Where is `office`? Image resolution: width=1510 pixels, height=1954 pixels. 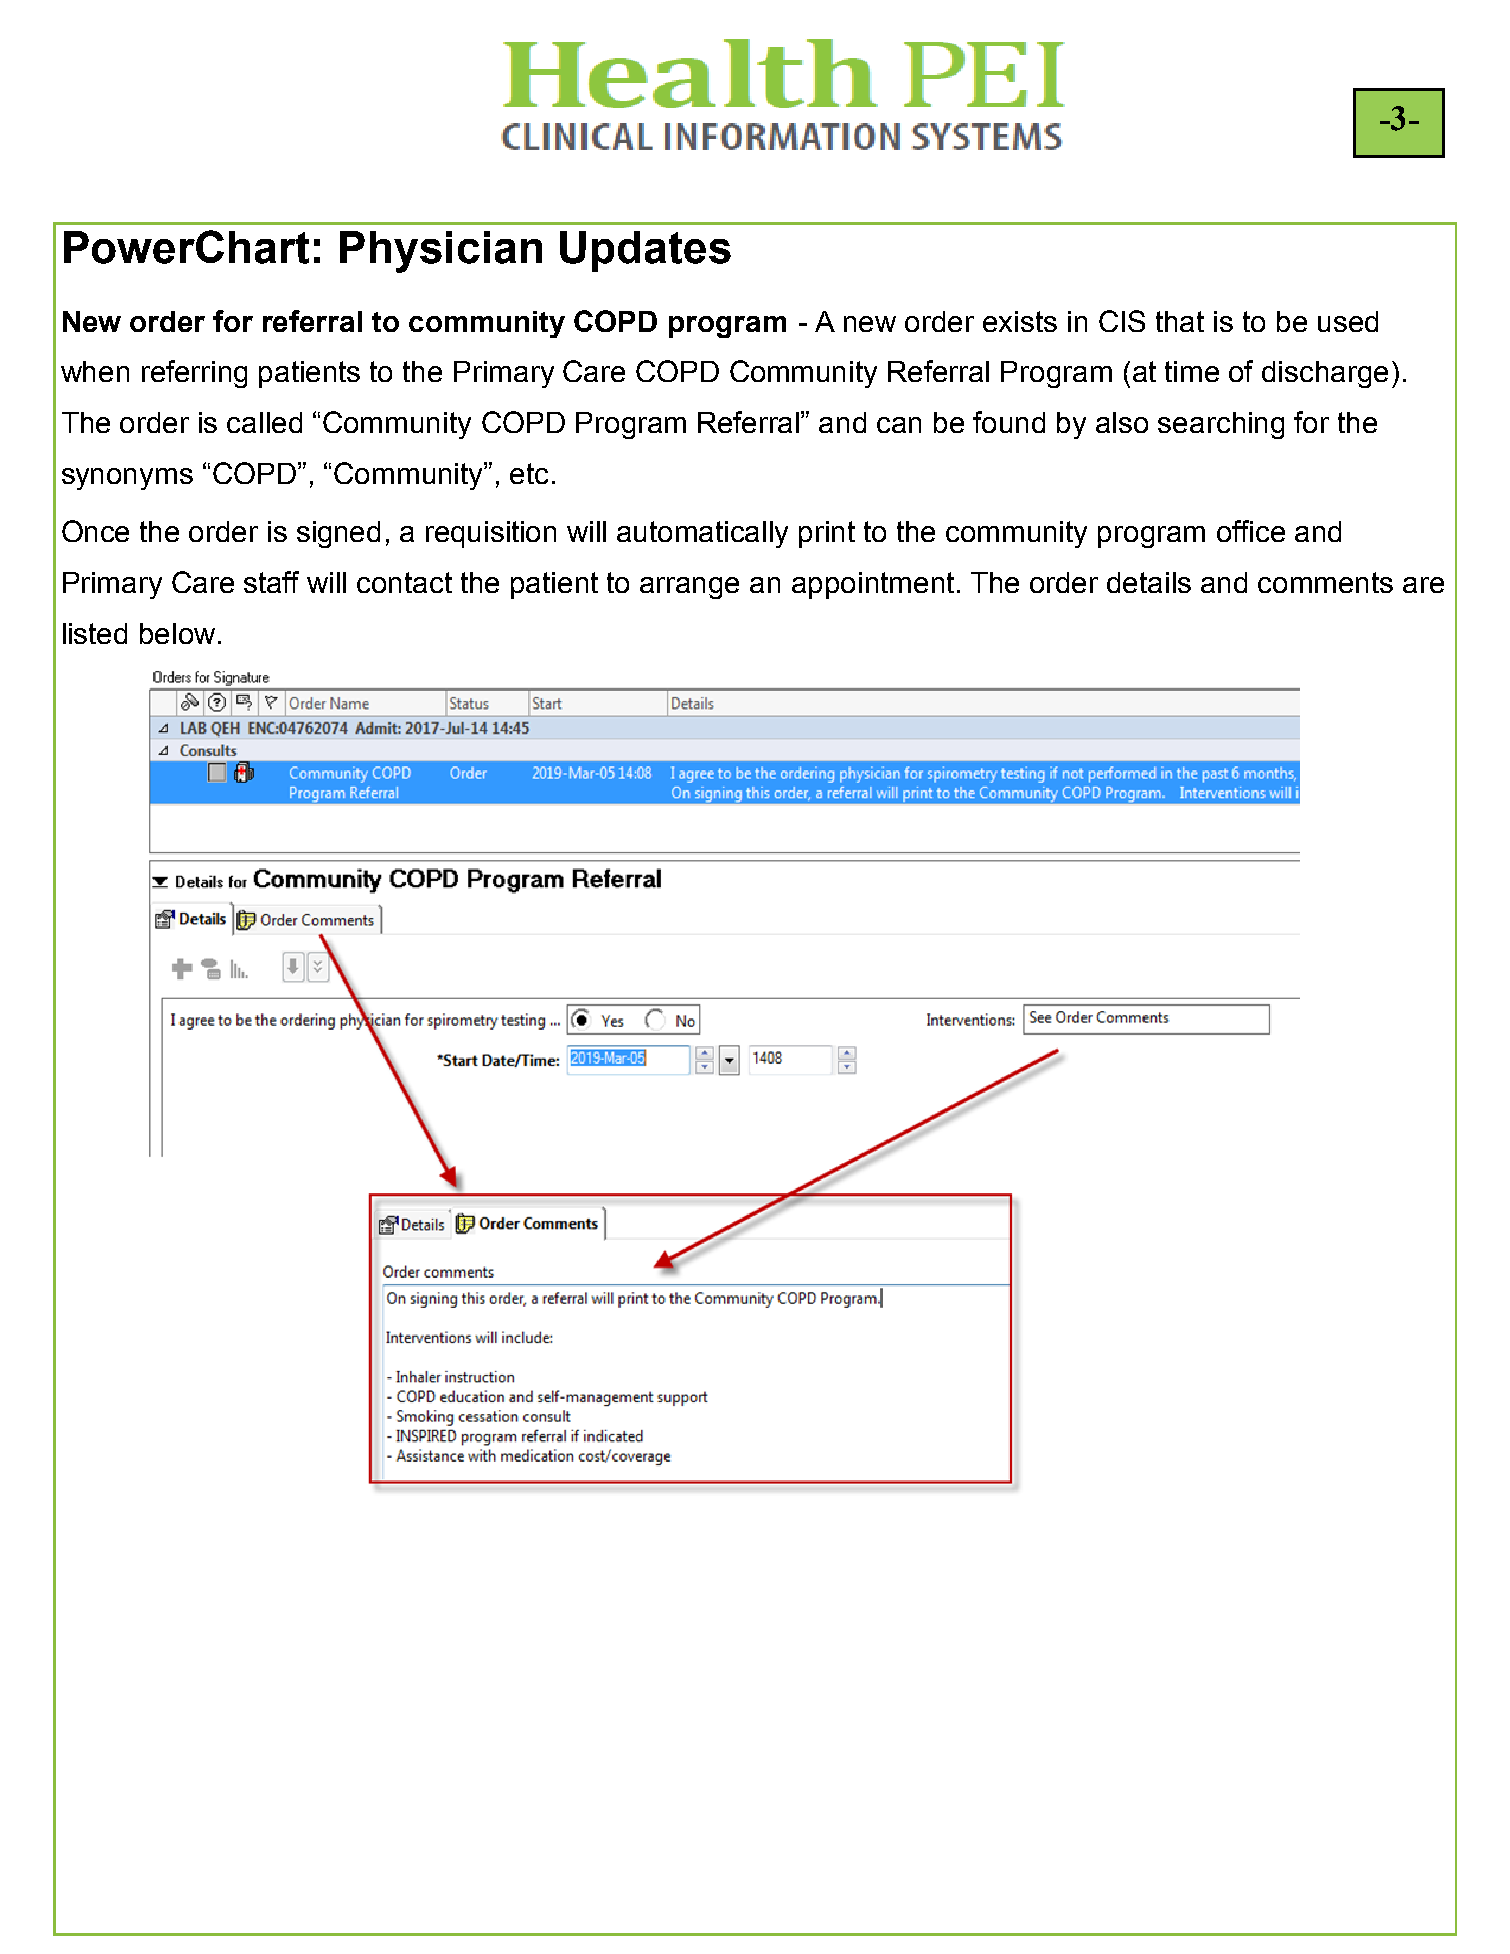 office is located at coordinates (1251, 531).
